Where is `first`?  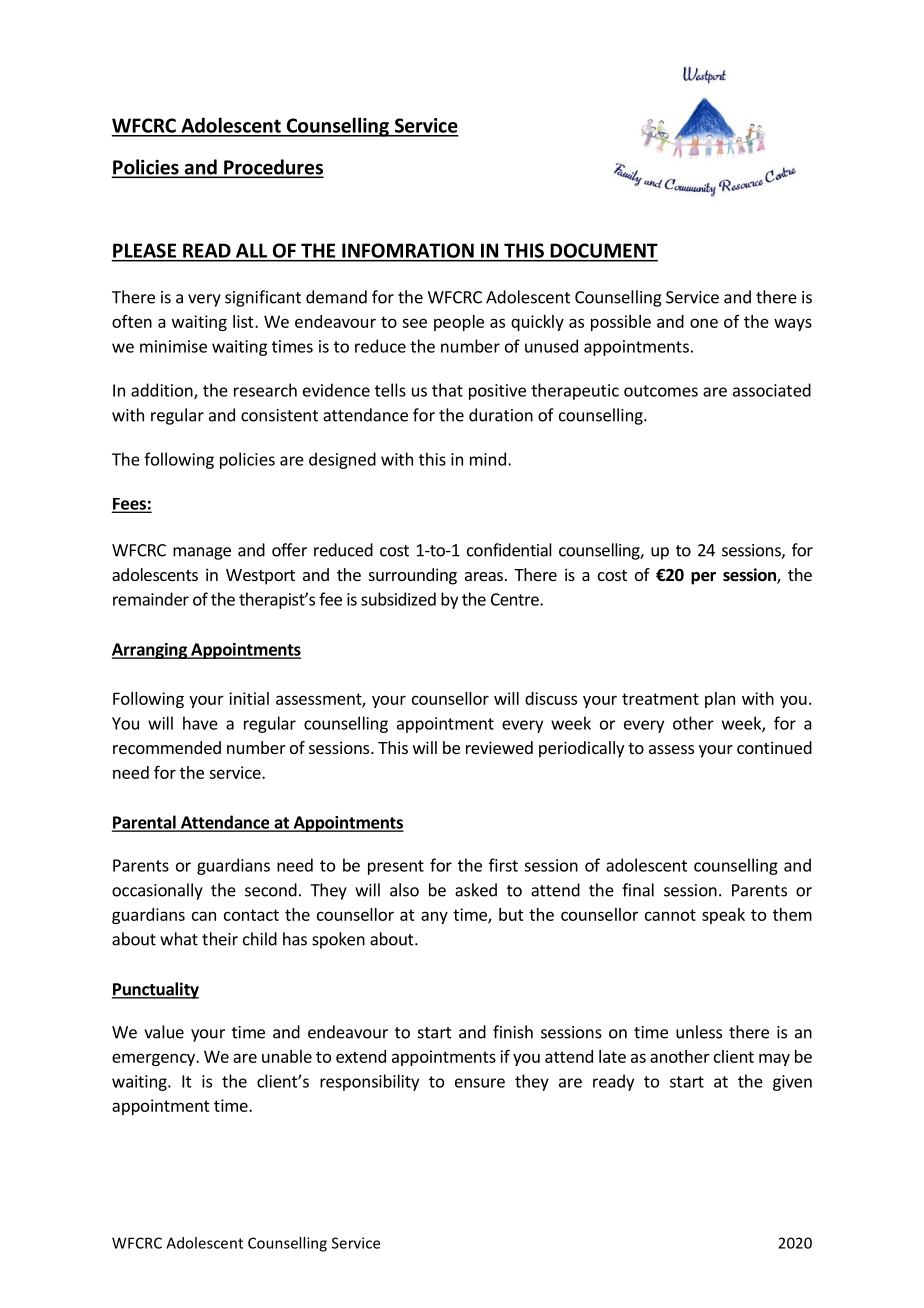 first is located at coordinates (503, 865).
